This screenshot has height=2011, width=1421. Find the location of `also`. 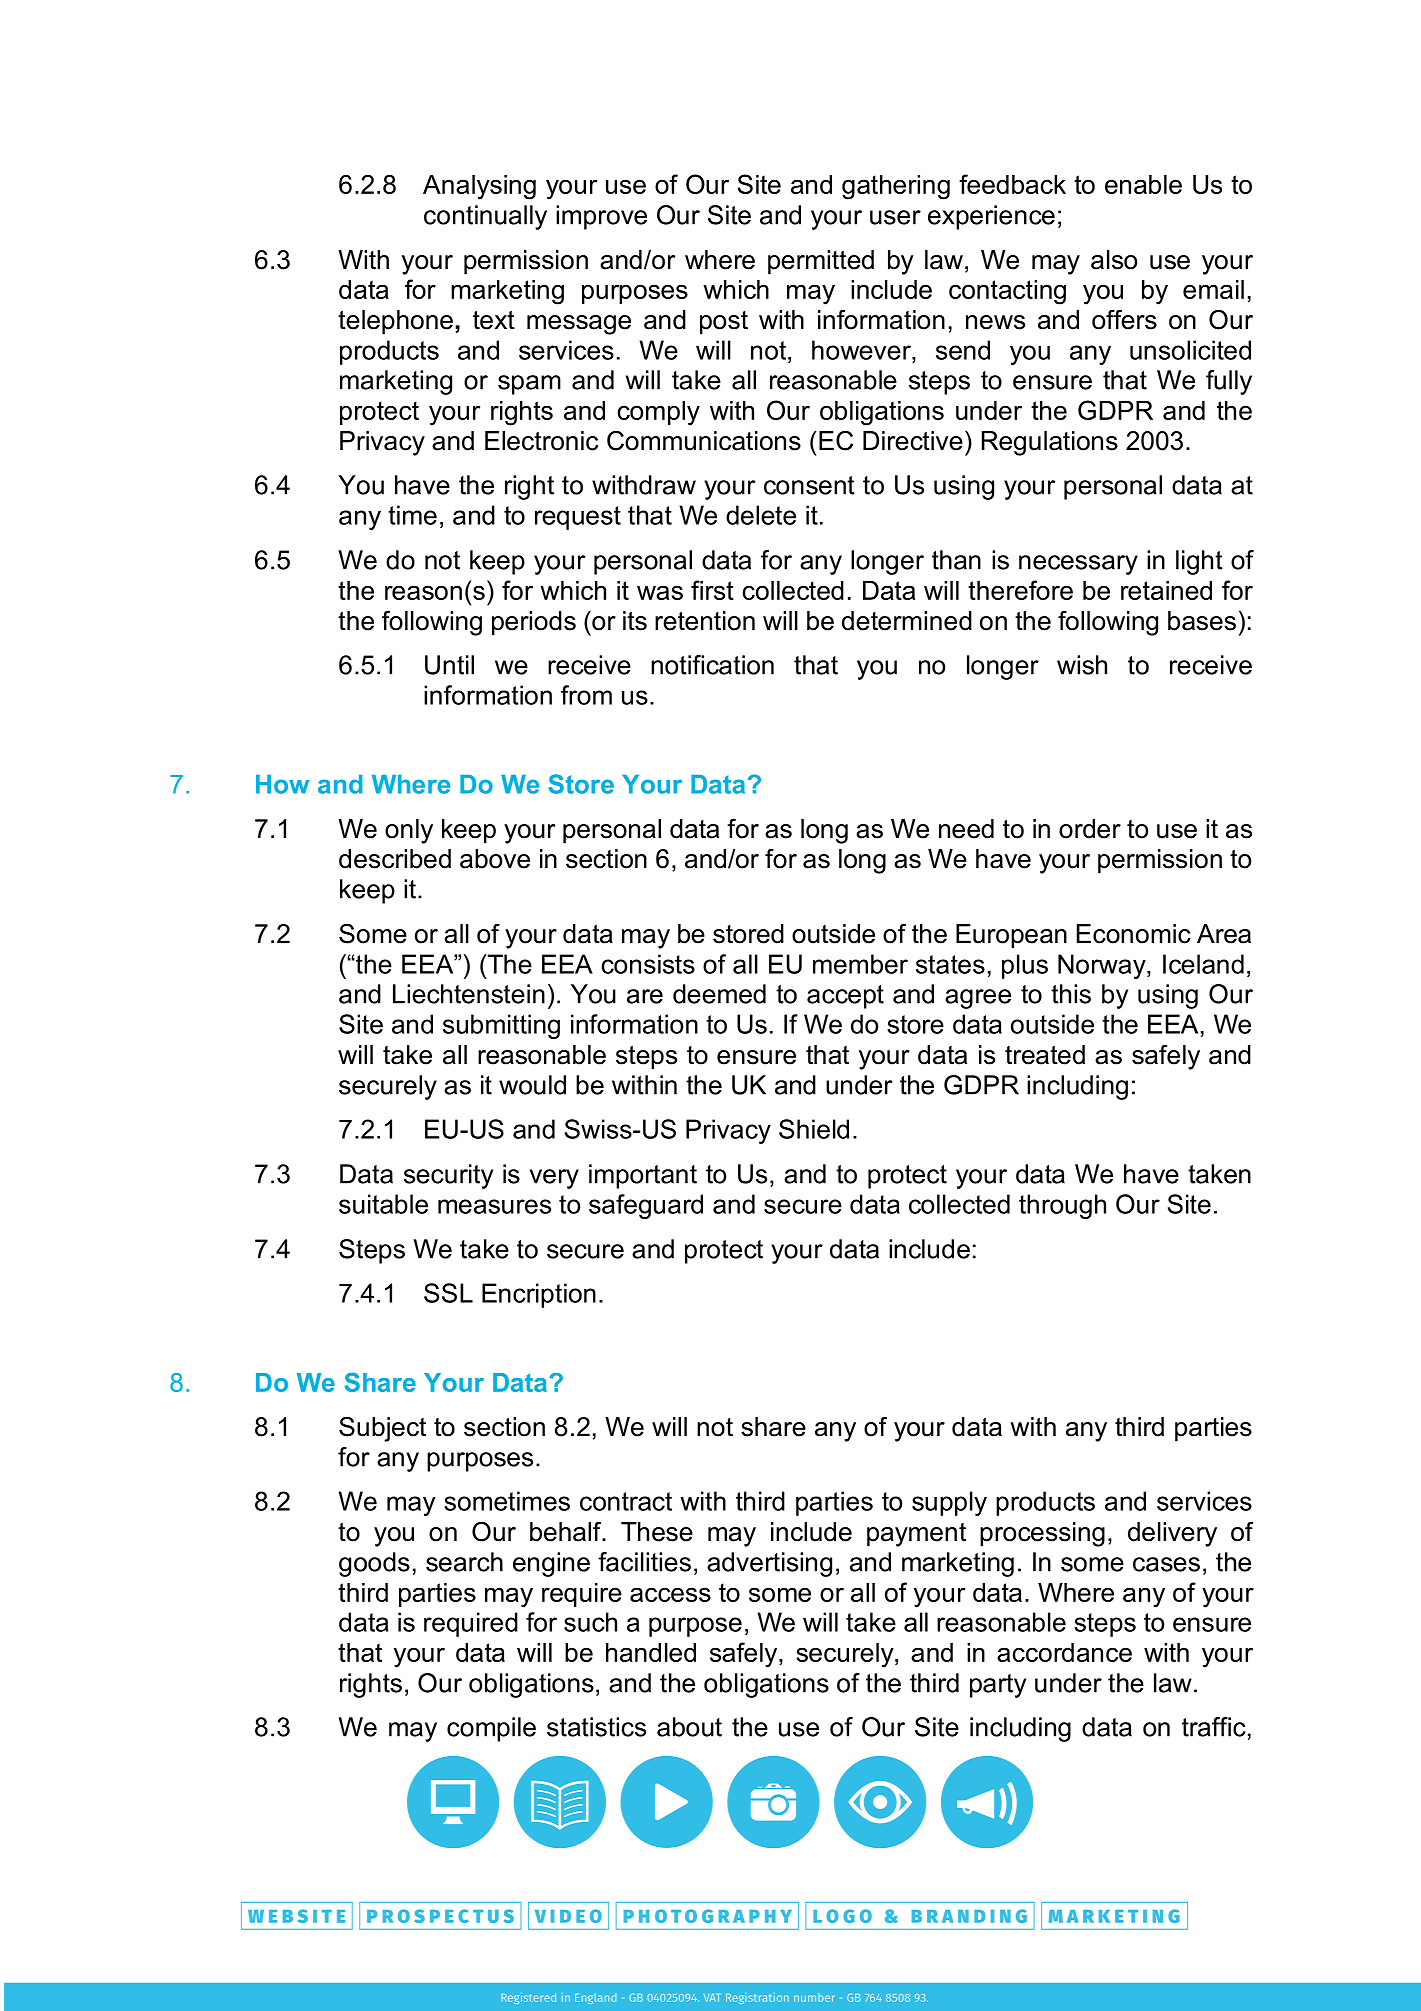

also is located at coordinates (1114, 260).
